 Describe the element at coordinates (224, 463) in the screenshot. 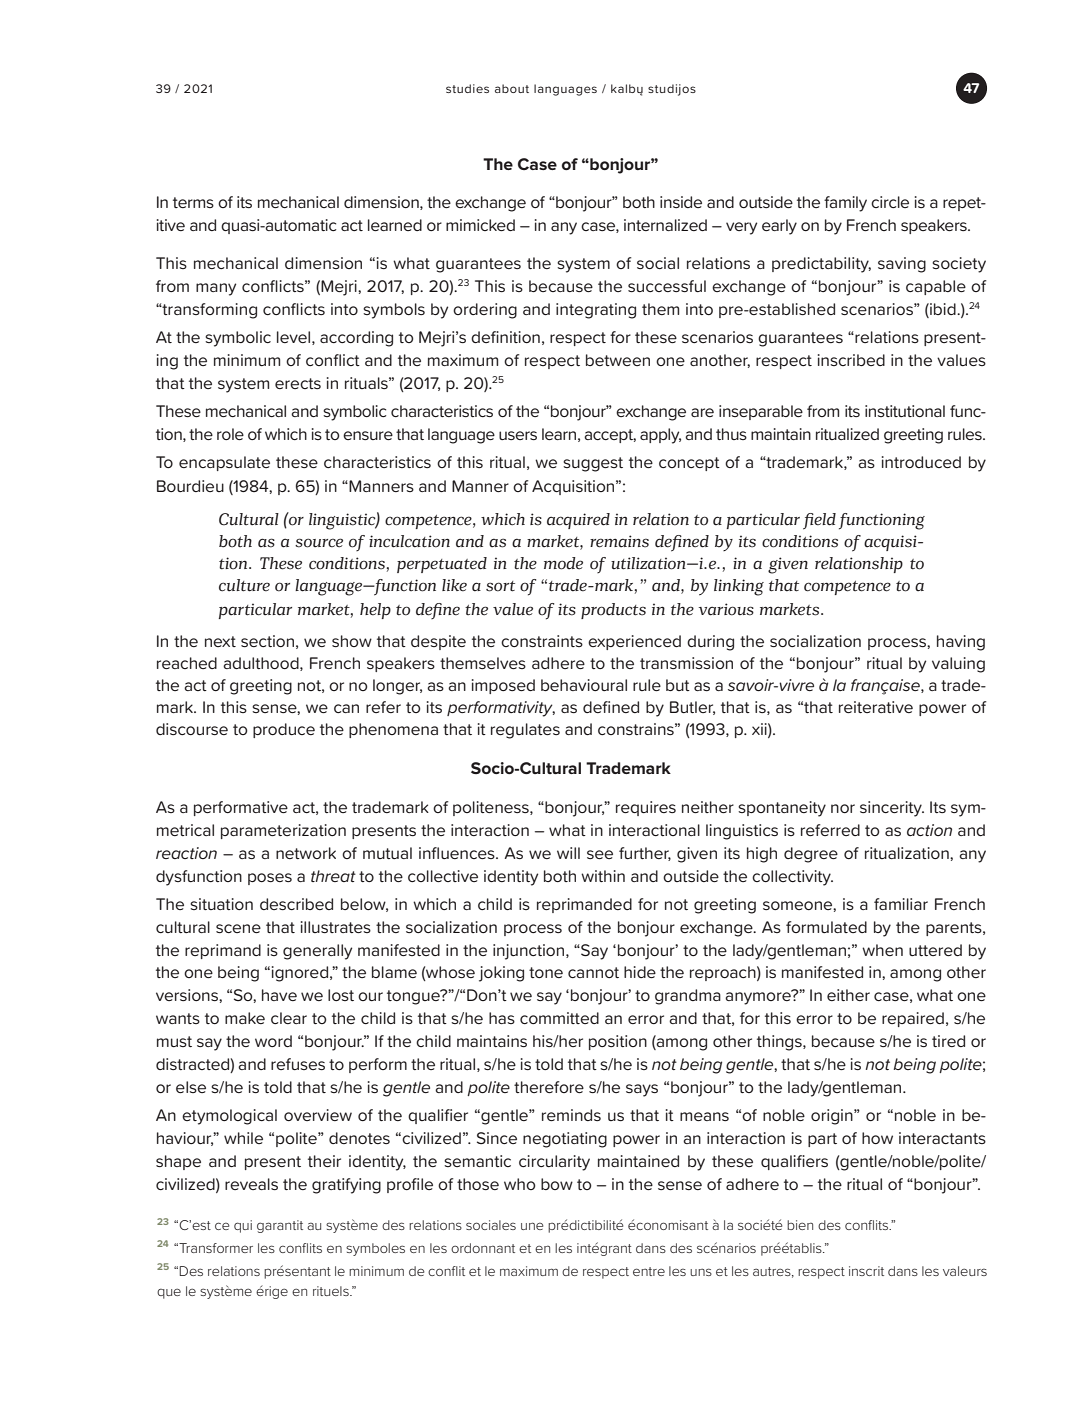

I see `encapsulate` at that location.
